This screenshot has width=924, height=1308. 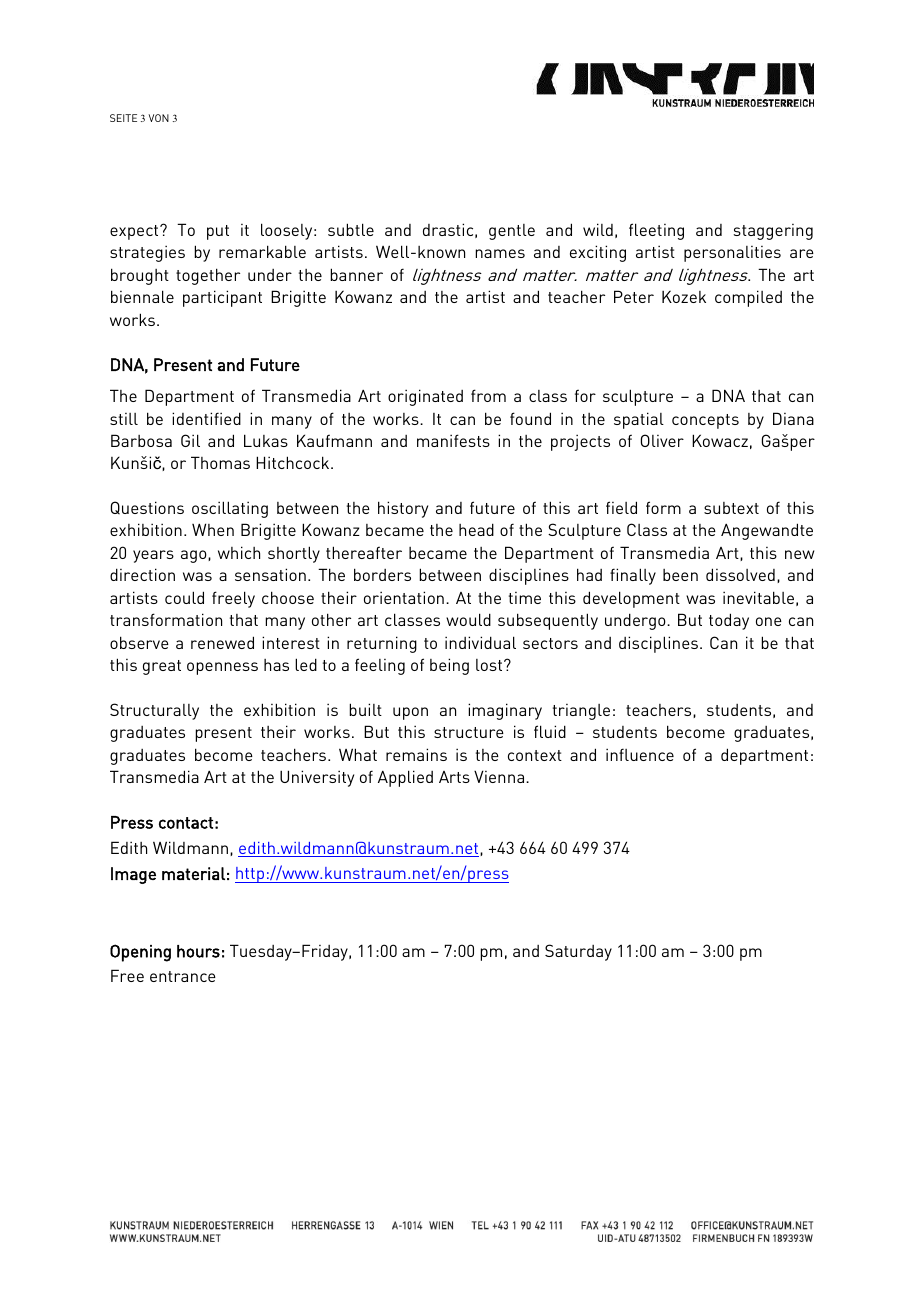 What do you see at coordinates (220, 462) in the screenshot?
I see `Thomas` at bounding box center [220, 462].
